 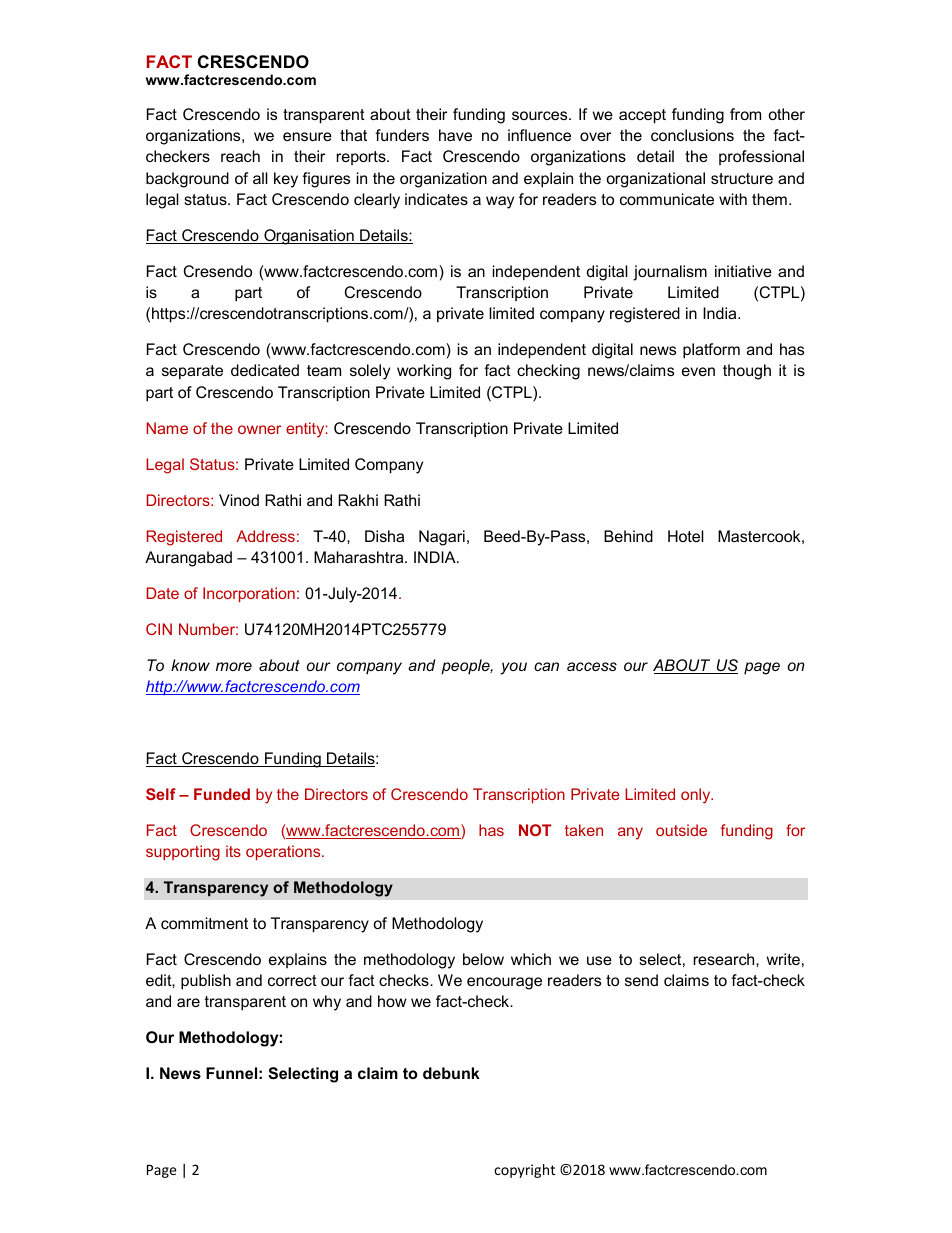 What do you see at coordinates (524, 1171) in the document?
I see `copyright` at bounding box center [524, 1171].
